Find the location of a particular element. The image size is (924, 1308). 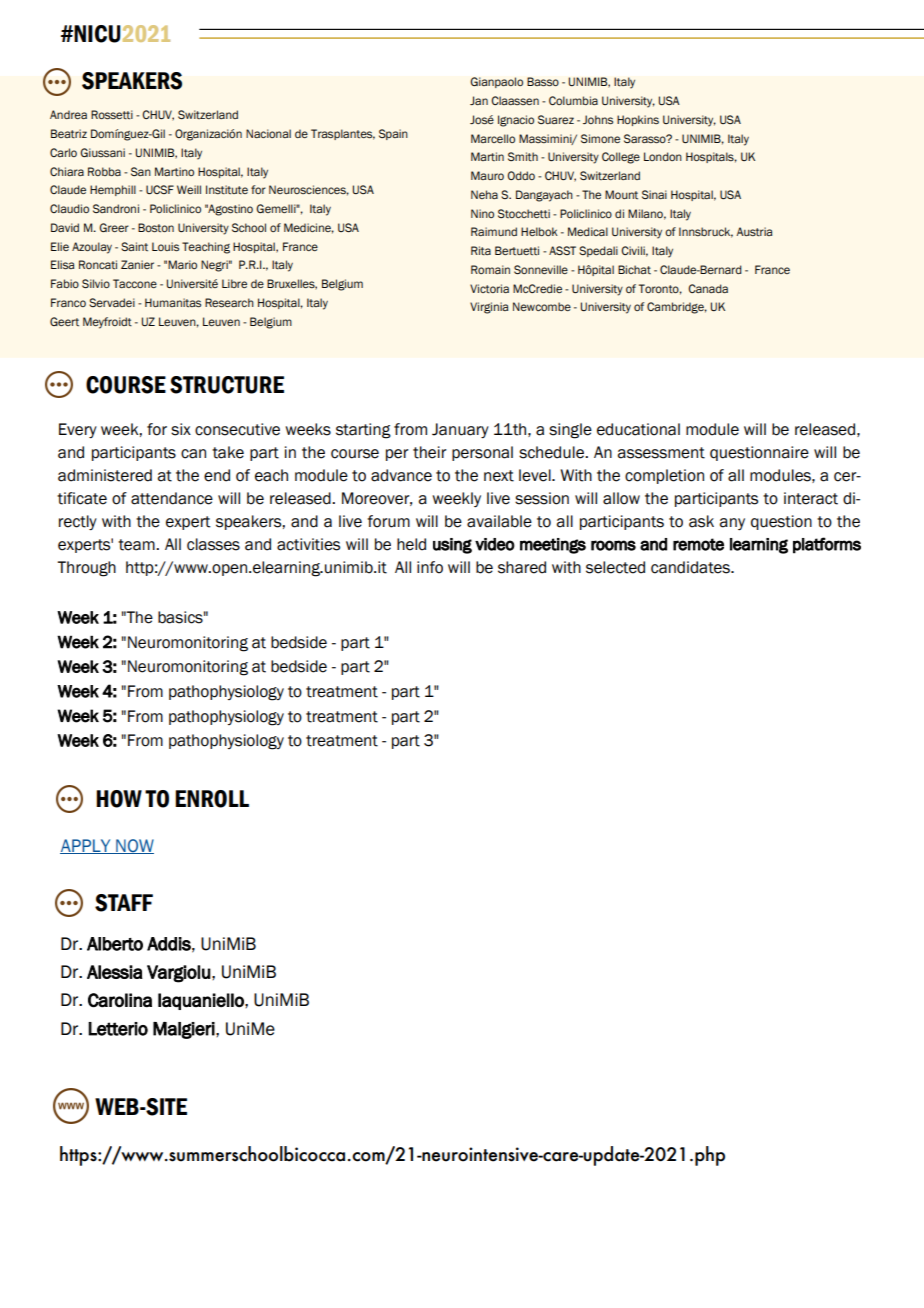

Spain is located at coordinates (393, 134).
